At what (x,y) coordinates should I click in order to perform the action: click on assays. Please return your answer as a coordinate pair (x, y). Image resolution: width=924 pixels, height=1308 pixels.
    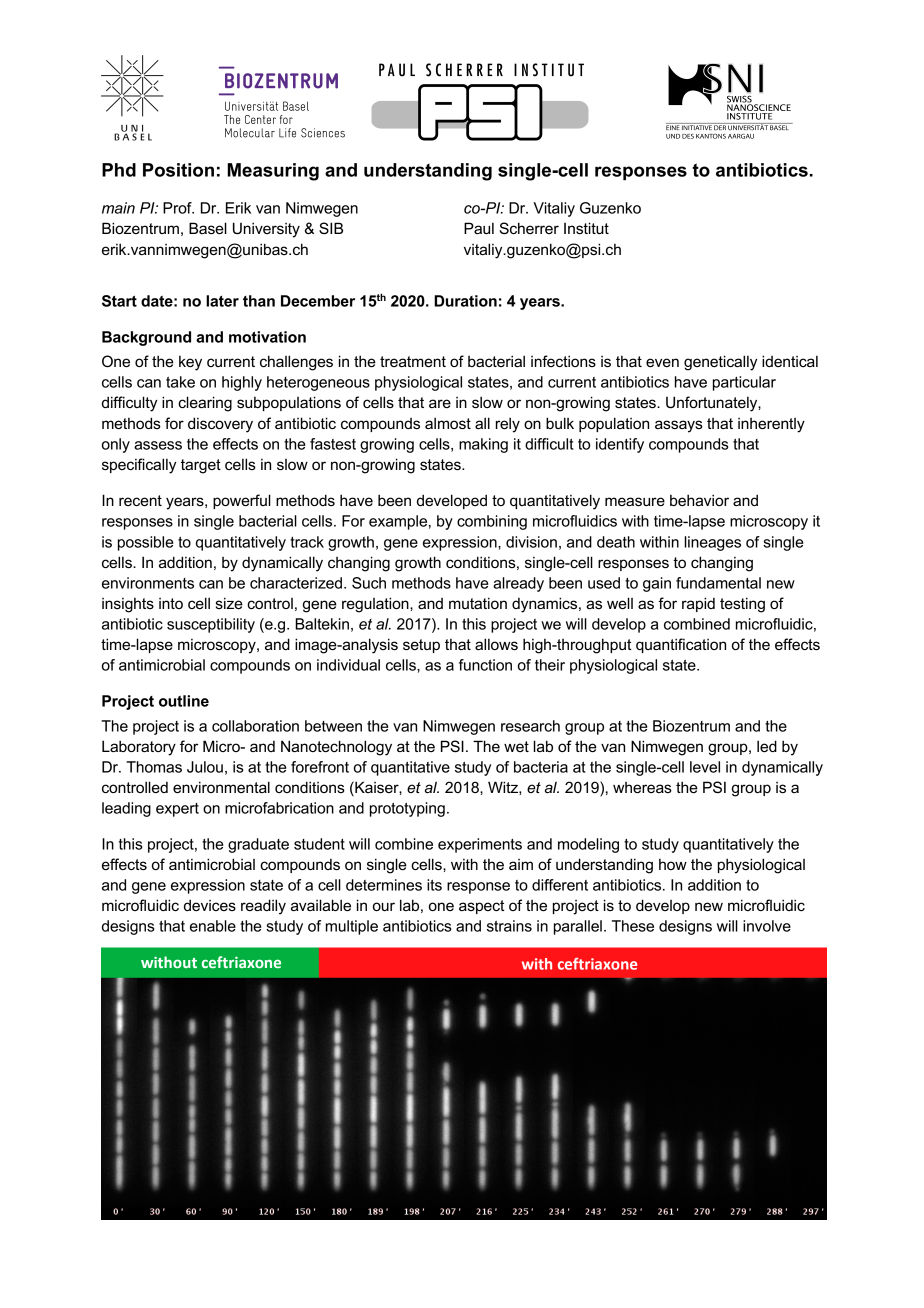
    Looking at the image, I should click on (679, 426).
